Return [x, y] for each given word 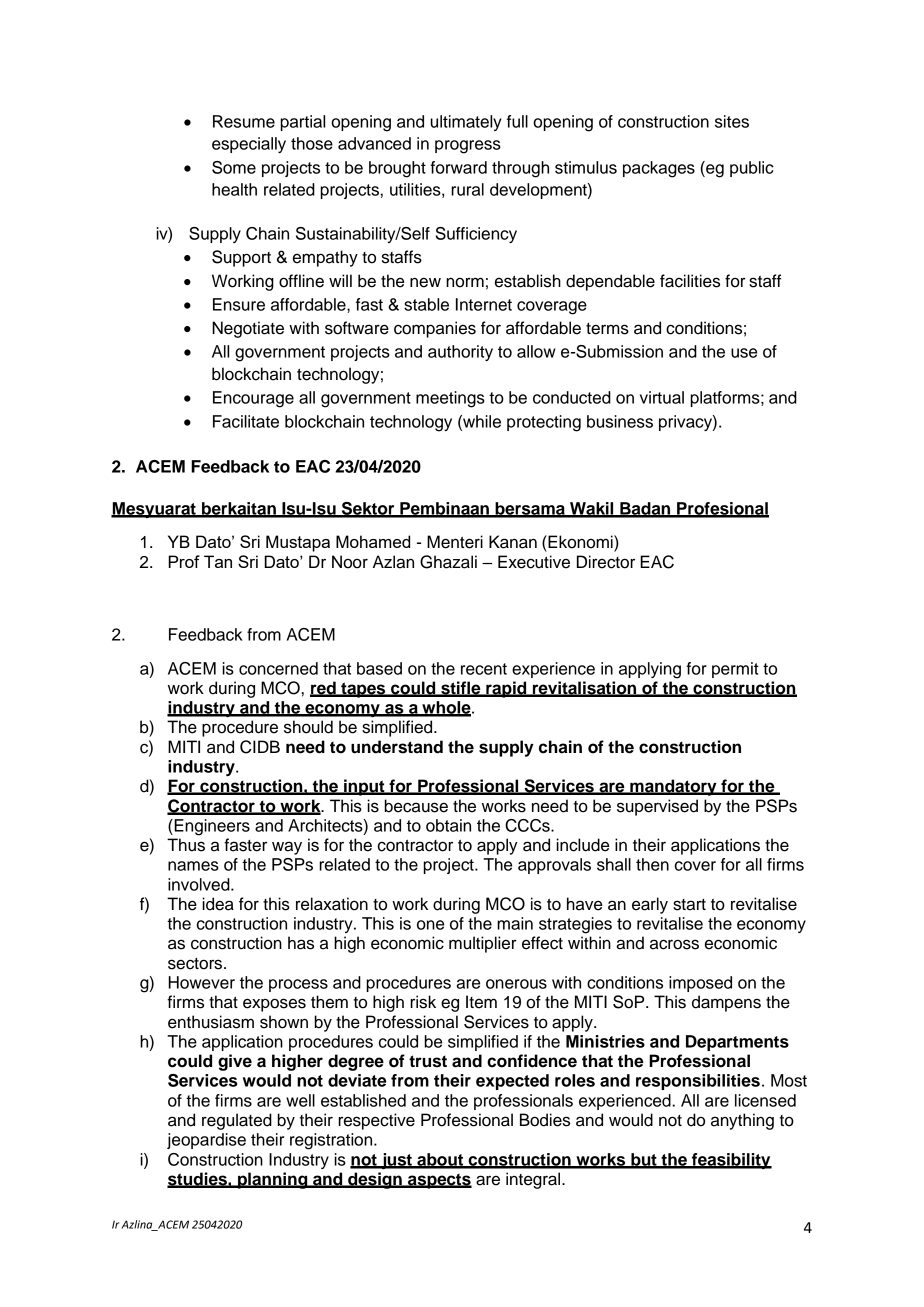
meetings [450, 399]
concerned [278, 668]
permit [735, 670]
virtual [662, 397]
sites [732, 121]
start [689, 905]
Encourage [253, 399]
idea [218, 904]
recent [484, 669]
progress [468, 147]
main [515, 923]
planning [273, 1180]
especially [249, 145]
